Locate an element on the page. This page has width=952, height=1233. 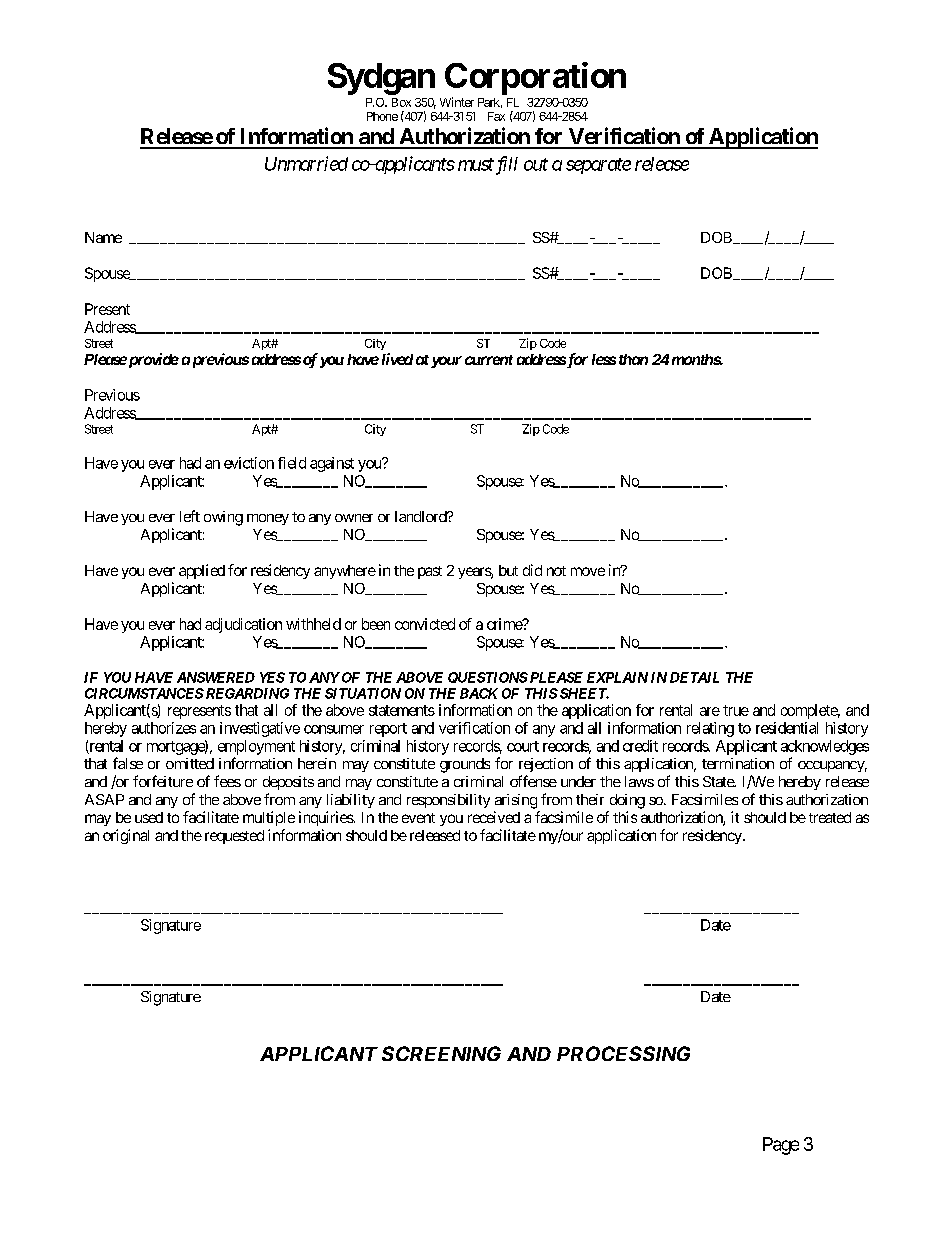
SCREENING is located at coordinates (441, 1053).
